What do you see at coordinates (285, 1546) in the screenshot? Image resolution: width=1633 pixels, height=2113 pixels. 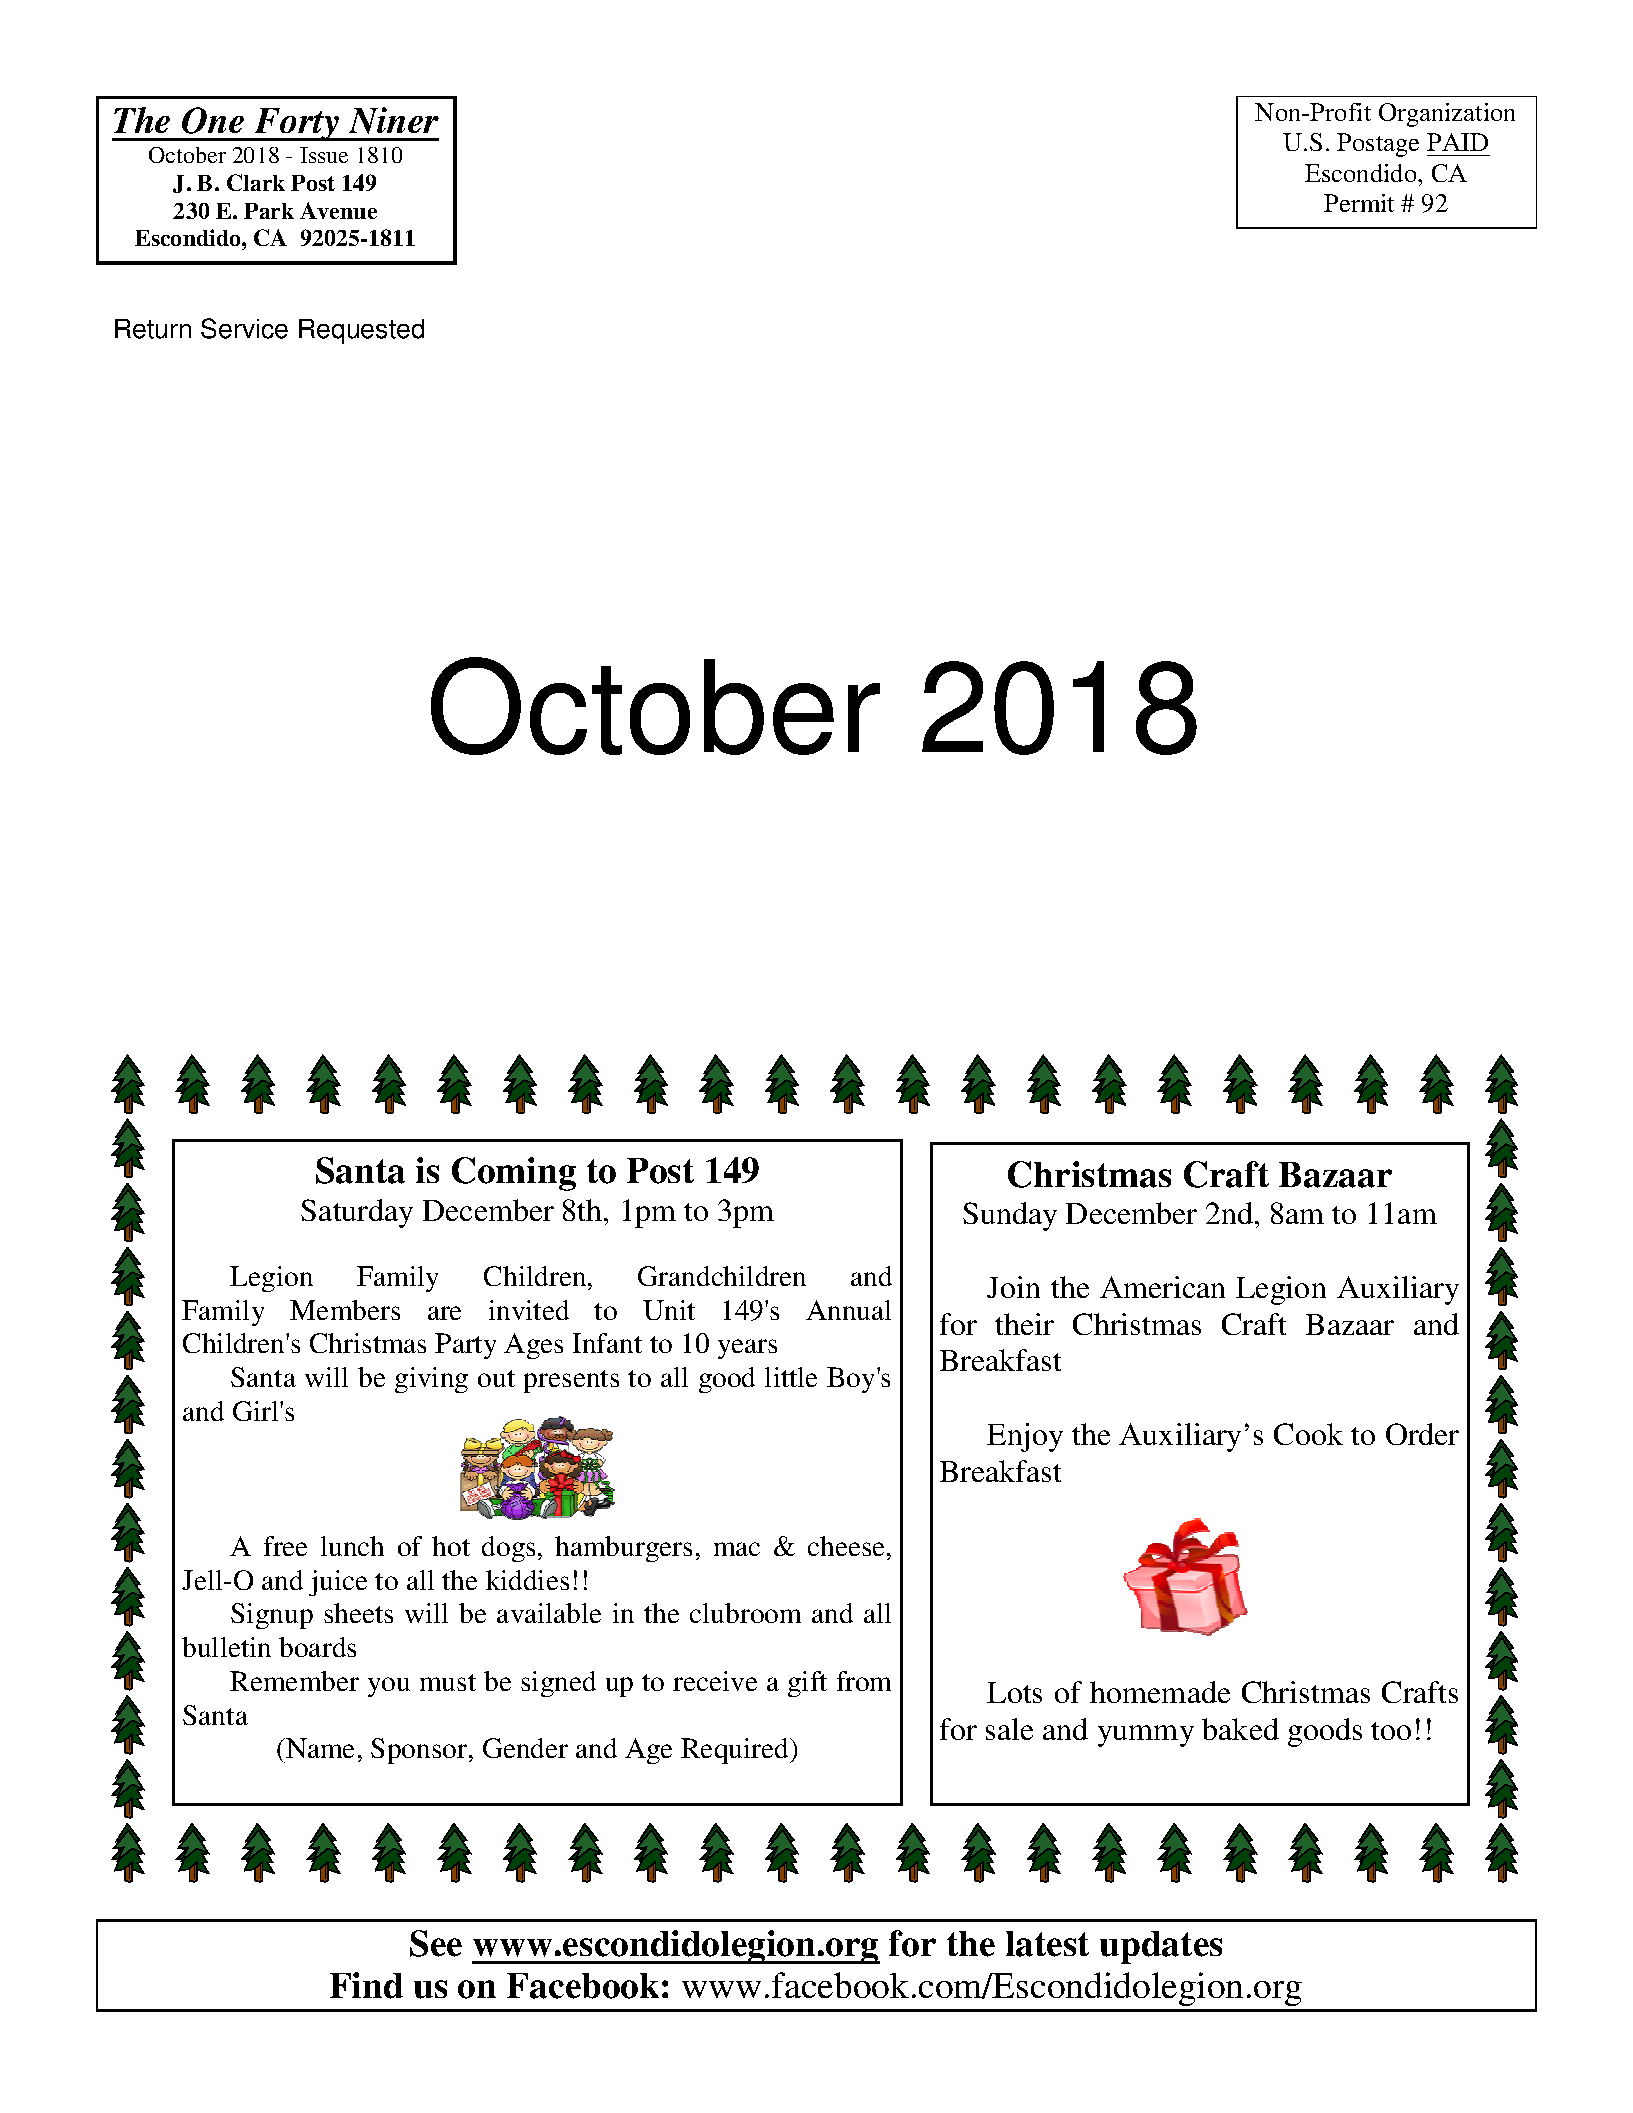 I see `free` at bounding box center [285, 1546].
